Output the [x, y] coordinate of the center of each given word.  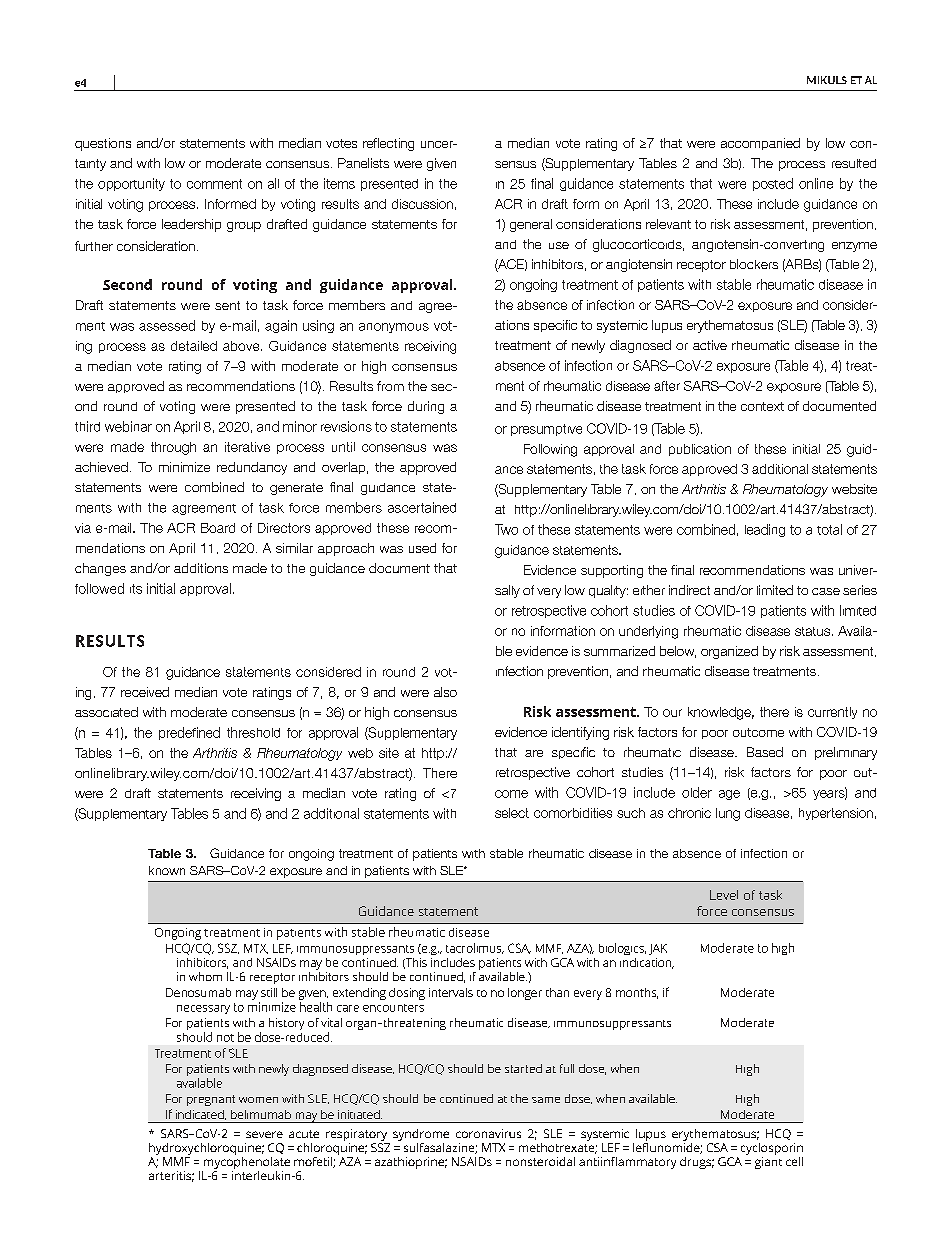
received [145, 692]
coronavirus [488, 1133]
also [445, 692]
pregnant [211, 1100]
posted [773, 184]
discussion [422, 204]
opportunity [131, 184]
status [814, 631]
